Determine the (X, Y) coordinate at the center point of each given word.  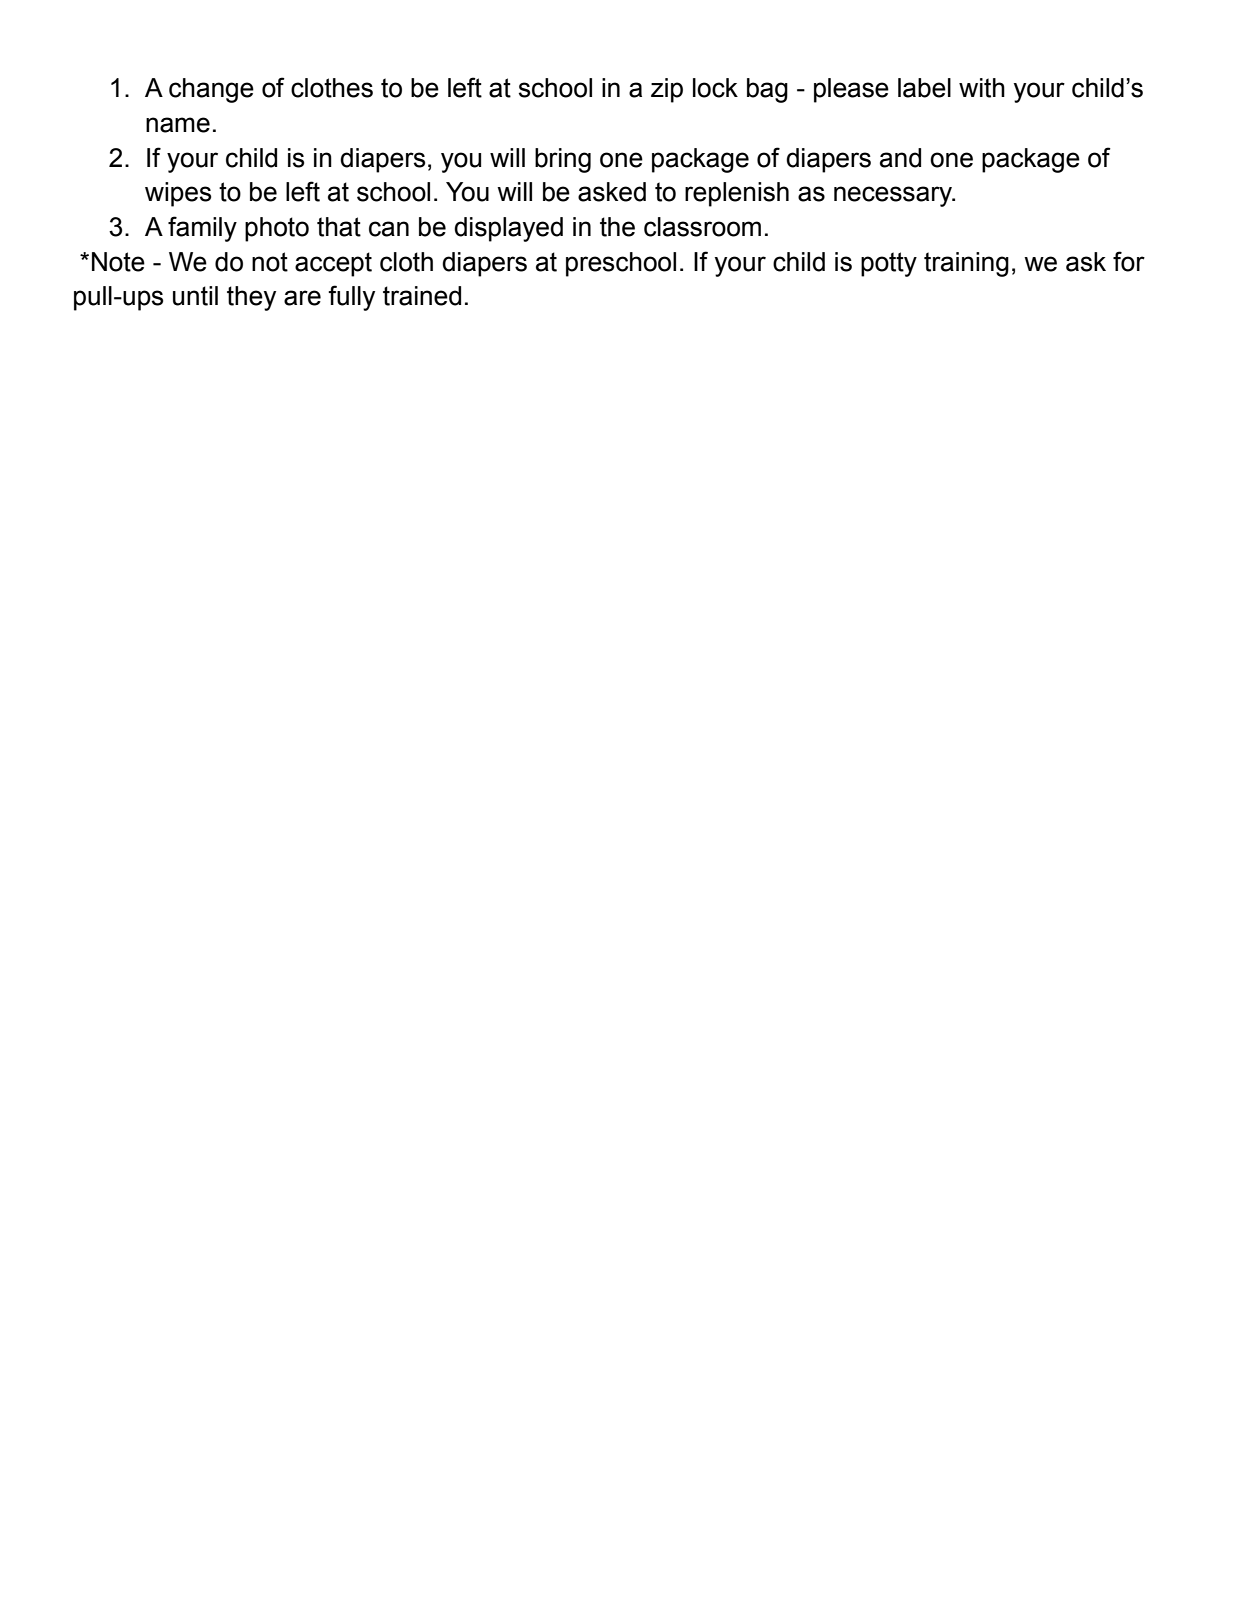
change (211, 90)
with (982, 88)
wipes (178, 194)
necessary (894, 196)
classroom (702, 227)
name (178, 125)
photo (277, 229)
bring (563, 160)
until (195, 296)
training (966, 264)
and (900, 158)
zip (667, 90)
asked (612, 192)
